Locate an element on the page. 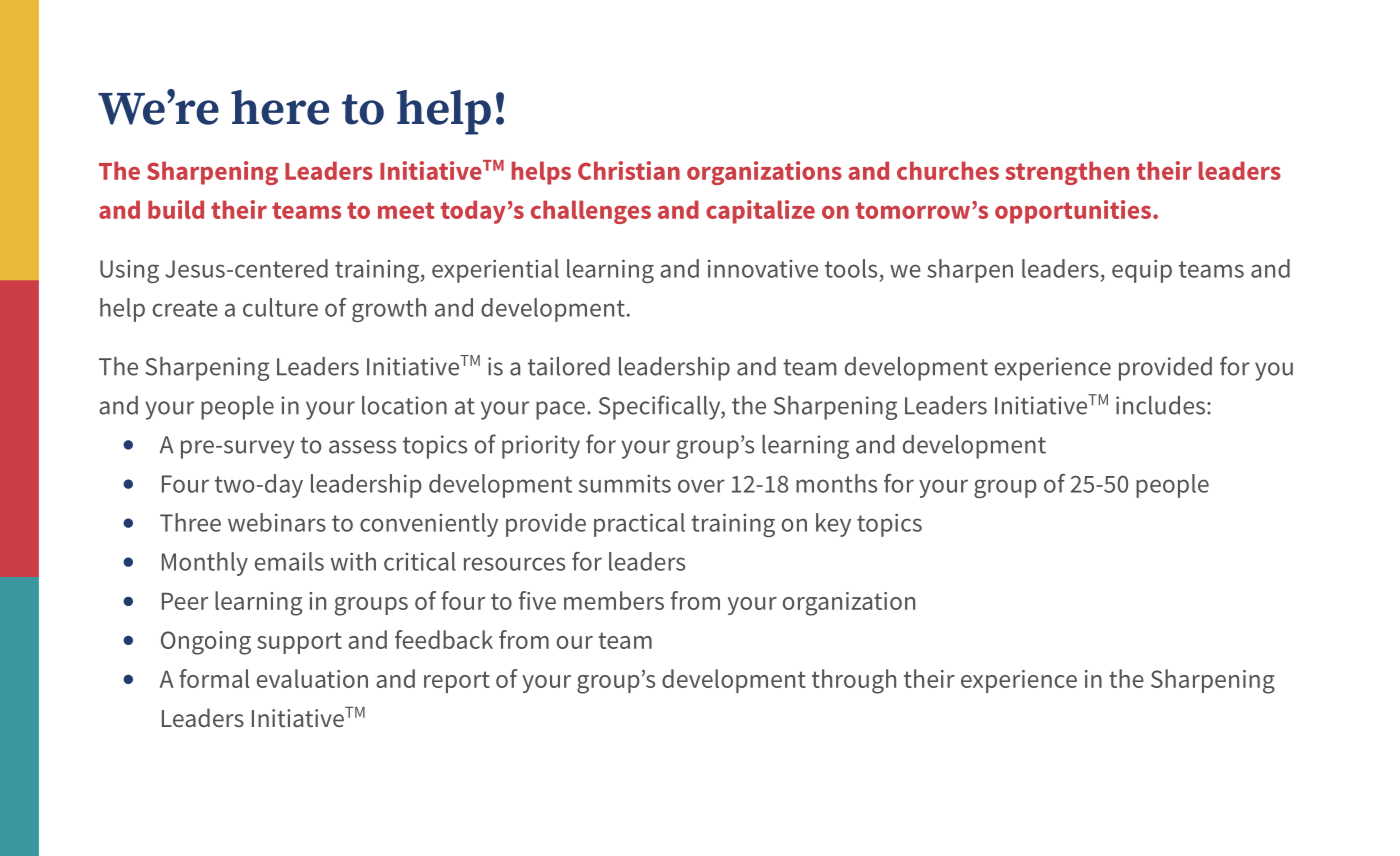 This image has width=1400, height=856. webinars is located at coordinates (277, 522).
